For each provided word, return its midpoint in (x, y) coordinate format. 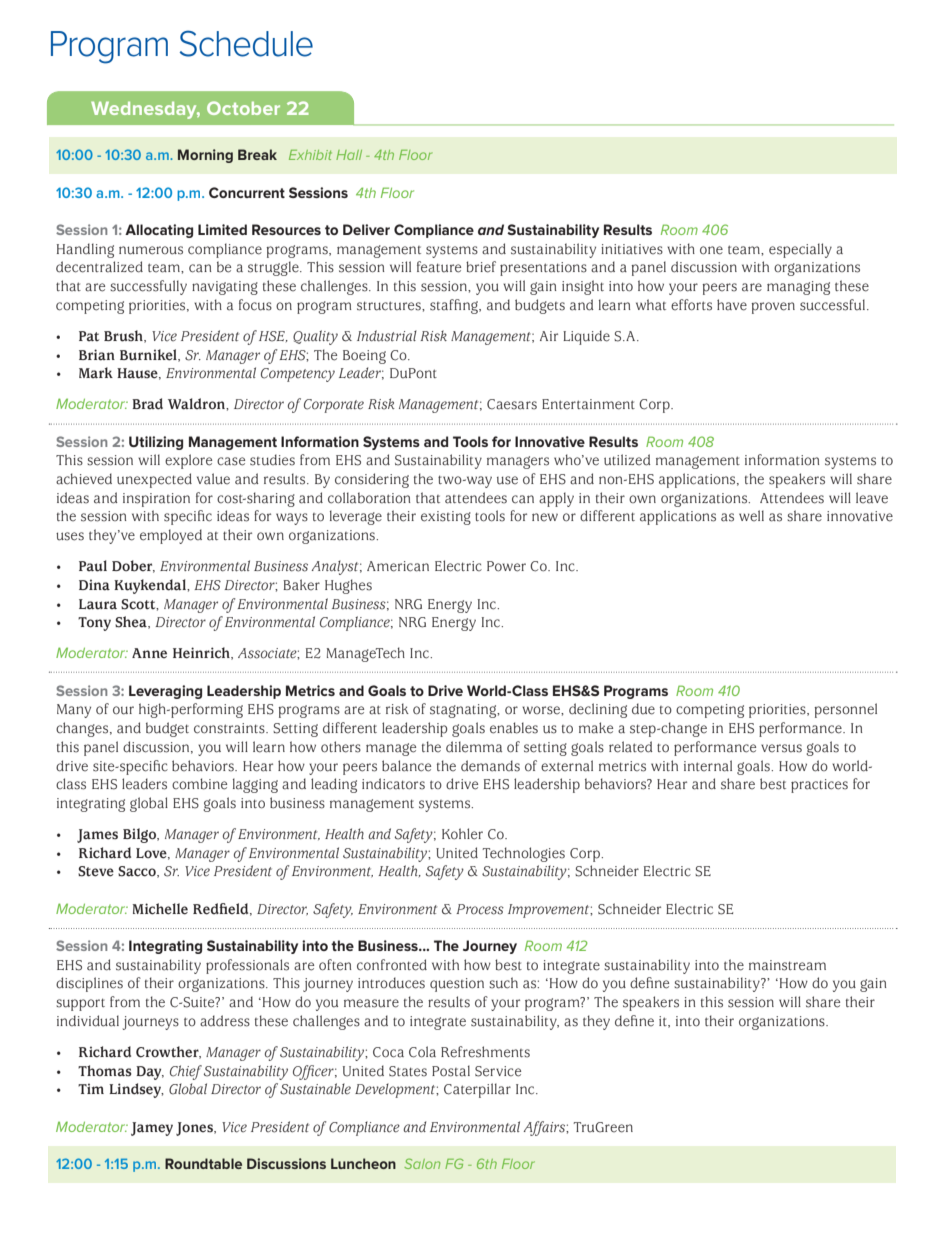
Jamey (152, 1129)
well (751, 516)
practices (819, 786)
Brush (124, 336)
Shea (132, 622)
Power (506, 566)
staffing (455, 306)
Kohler (462, 834)
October (243, 108)
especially (800, 250)
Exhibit (310, 155)
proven (773, 308)
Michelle (160, 909)
